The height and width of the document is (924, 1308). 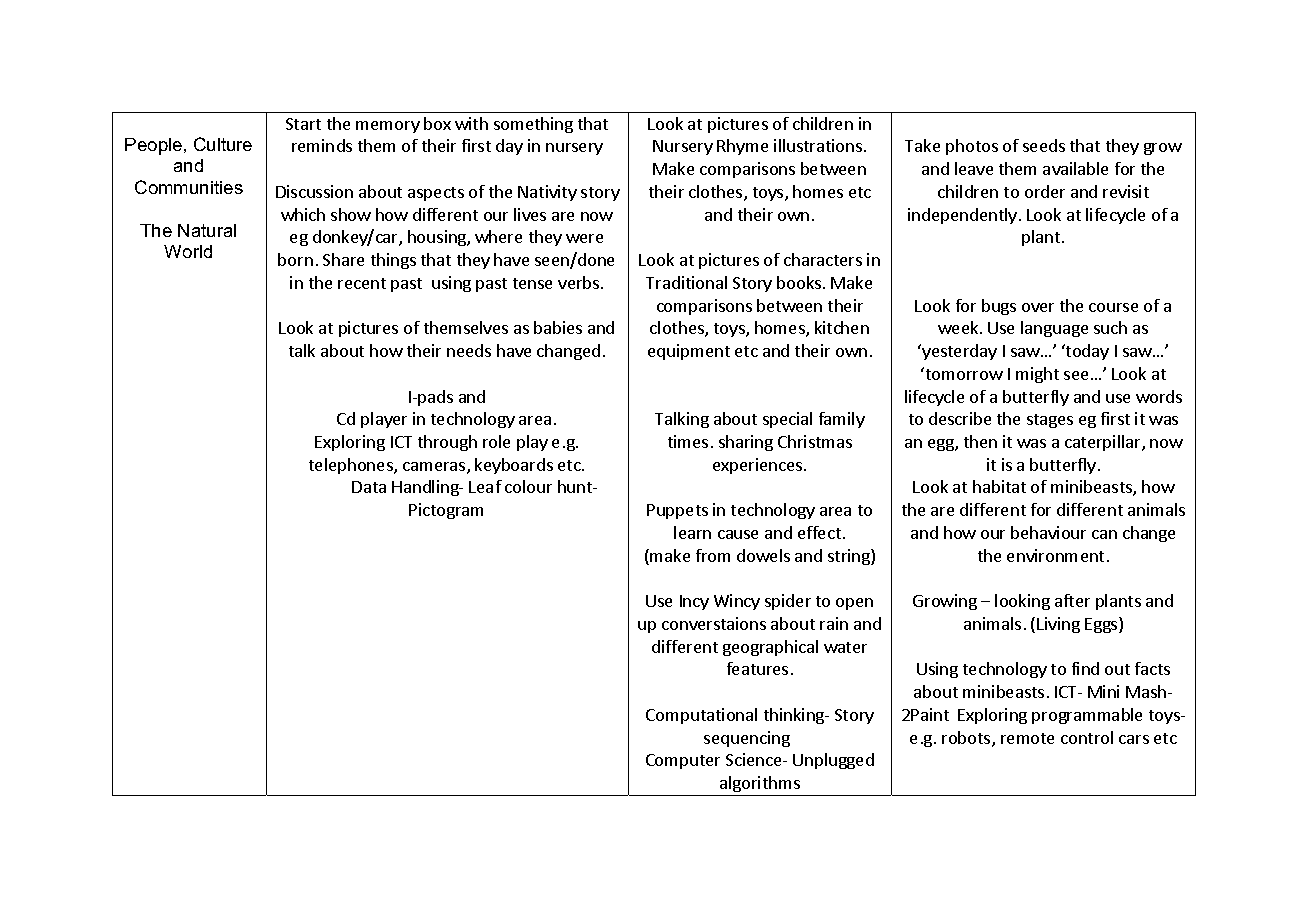 What do you see at coordinates (1055, 555) in the document?
I see `environment` at bounding box center [1055, 555].
